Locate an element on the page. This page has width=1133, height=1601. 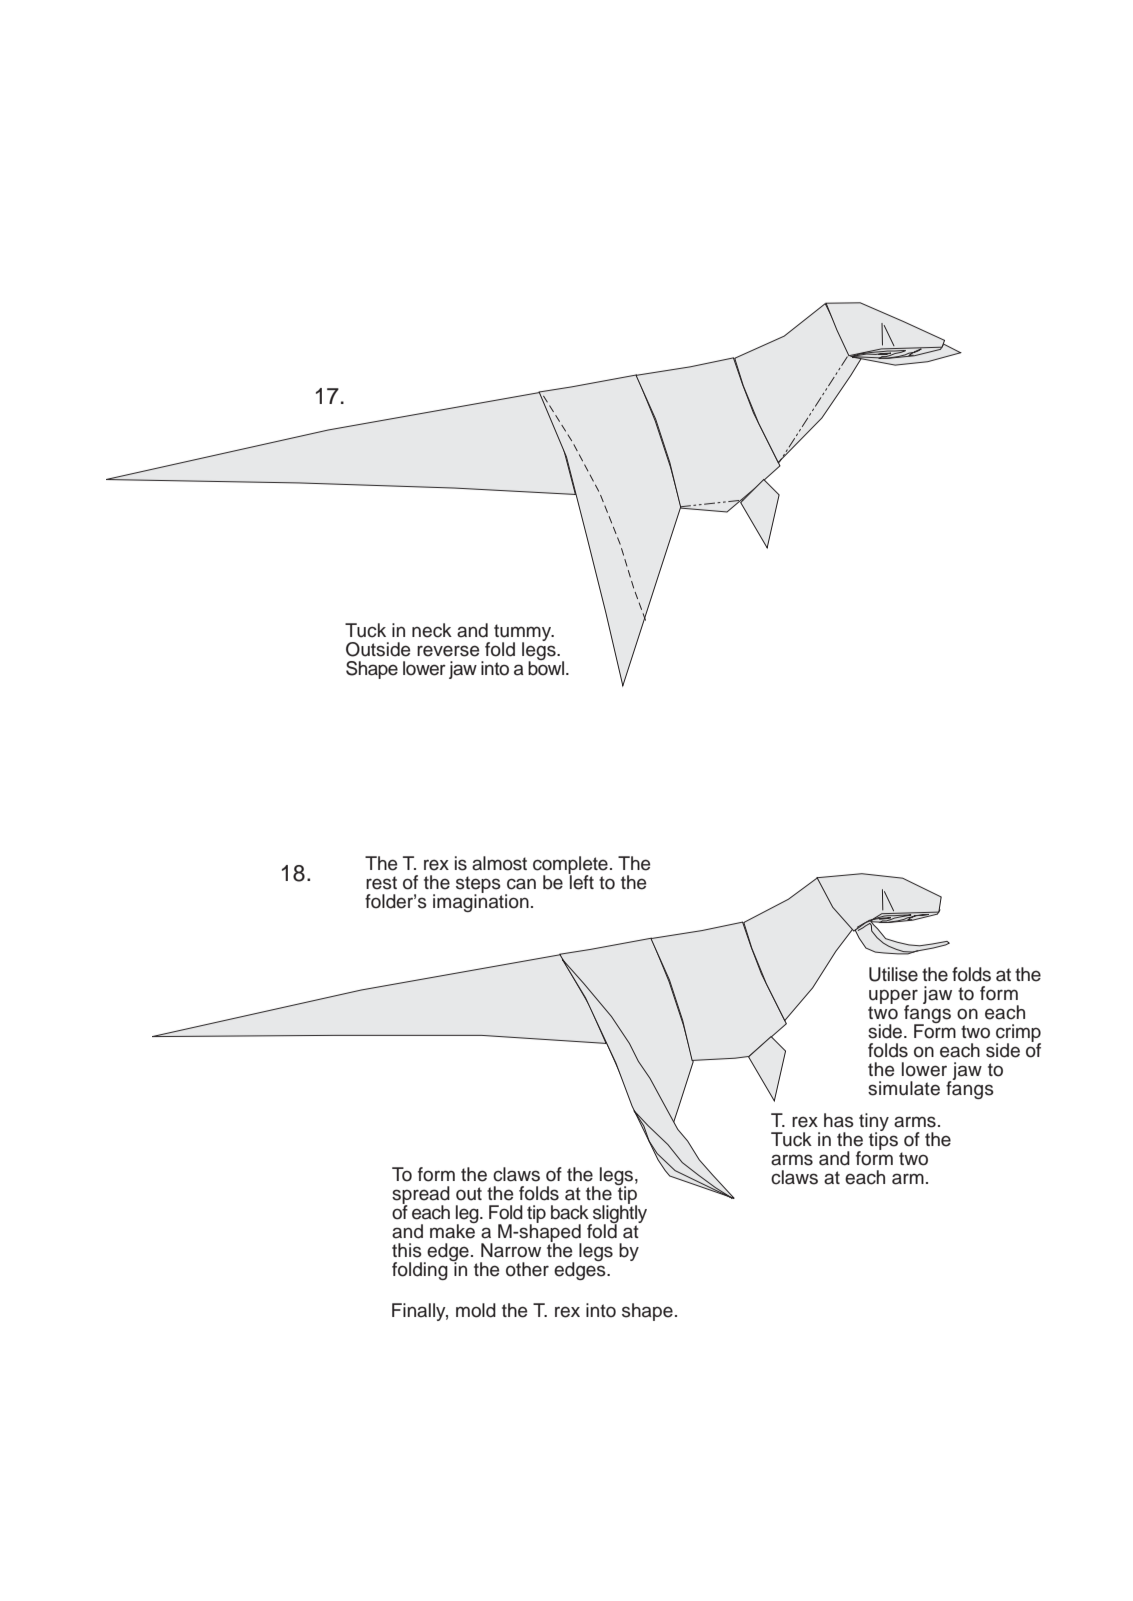
tummy is located at coordinates (524, 634).
